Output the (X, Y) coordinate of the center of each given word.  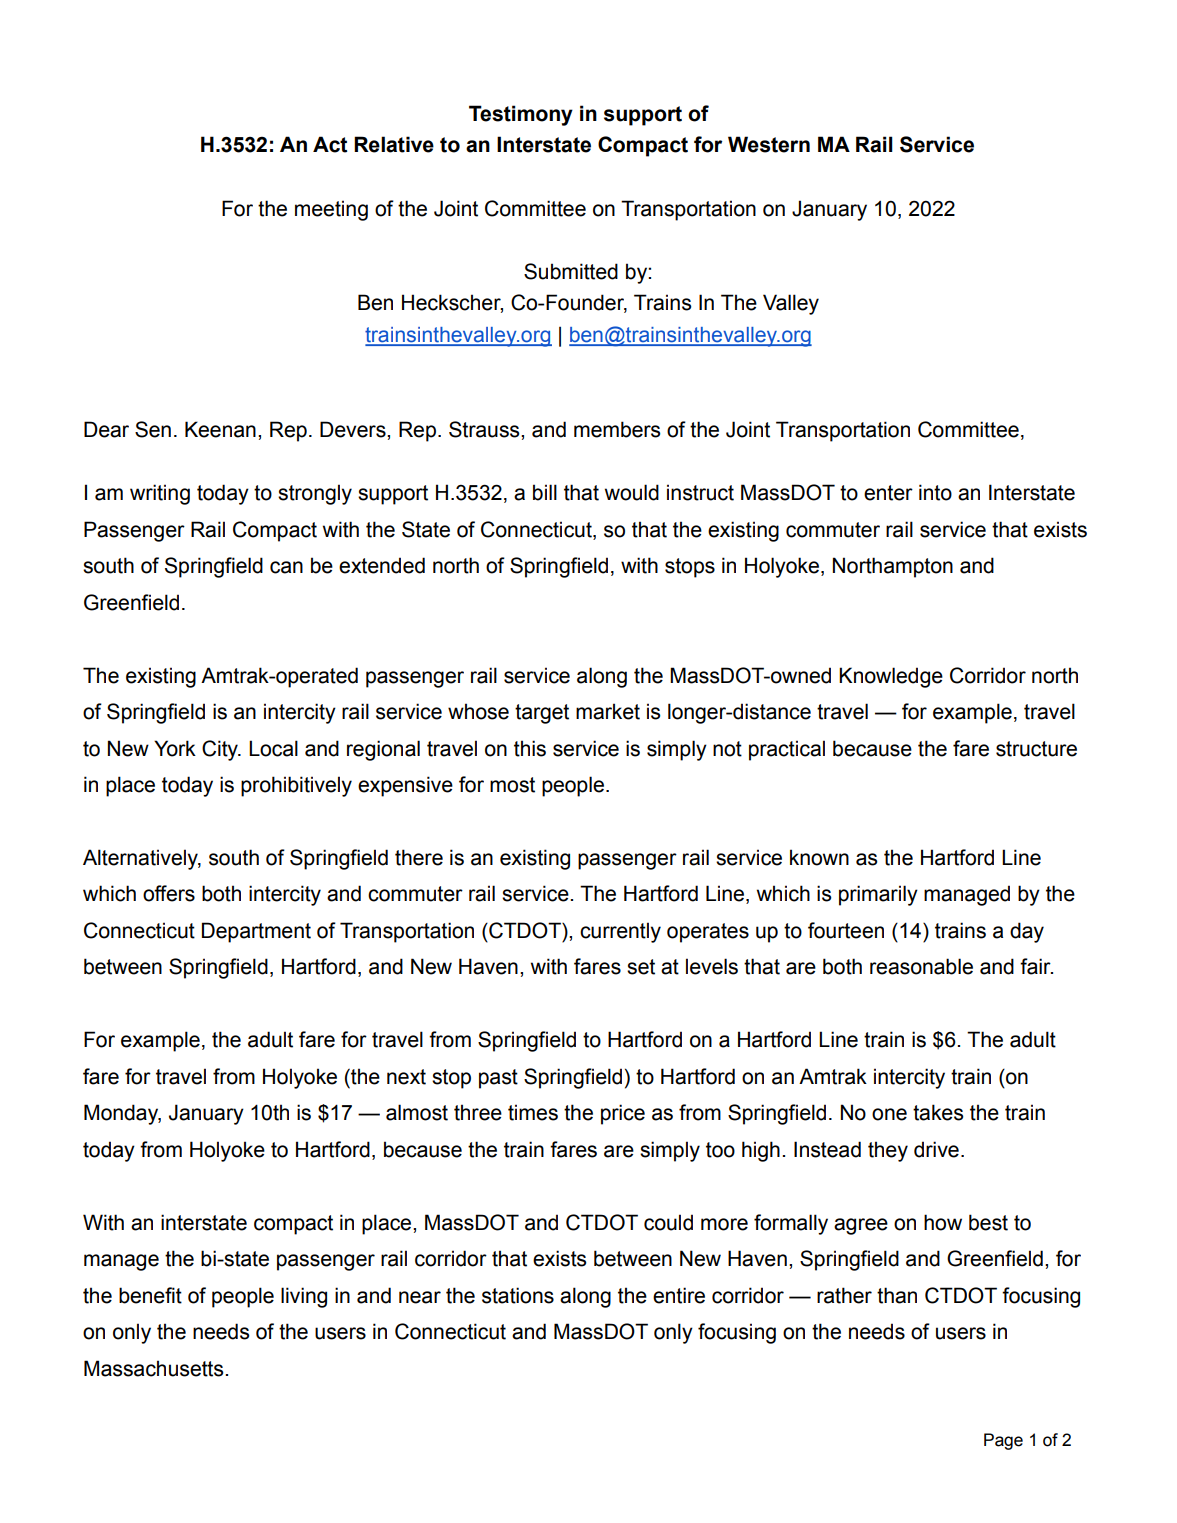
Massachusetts (155, 1368)
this (530, 748)
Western (769, 144)
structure (1036, 749)
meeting (331, 210)
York (175, 748)
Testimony (521, 115)
